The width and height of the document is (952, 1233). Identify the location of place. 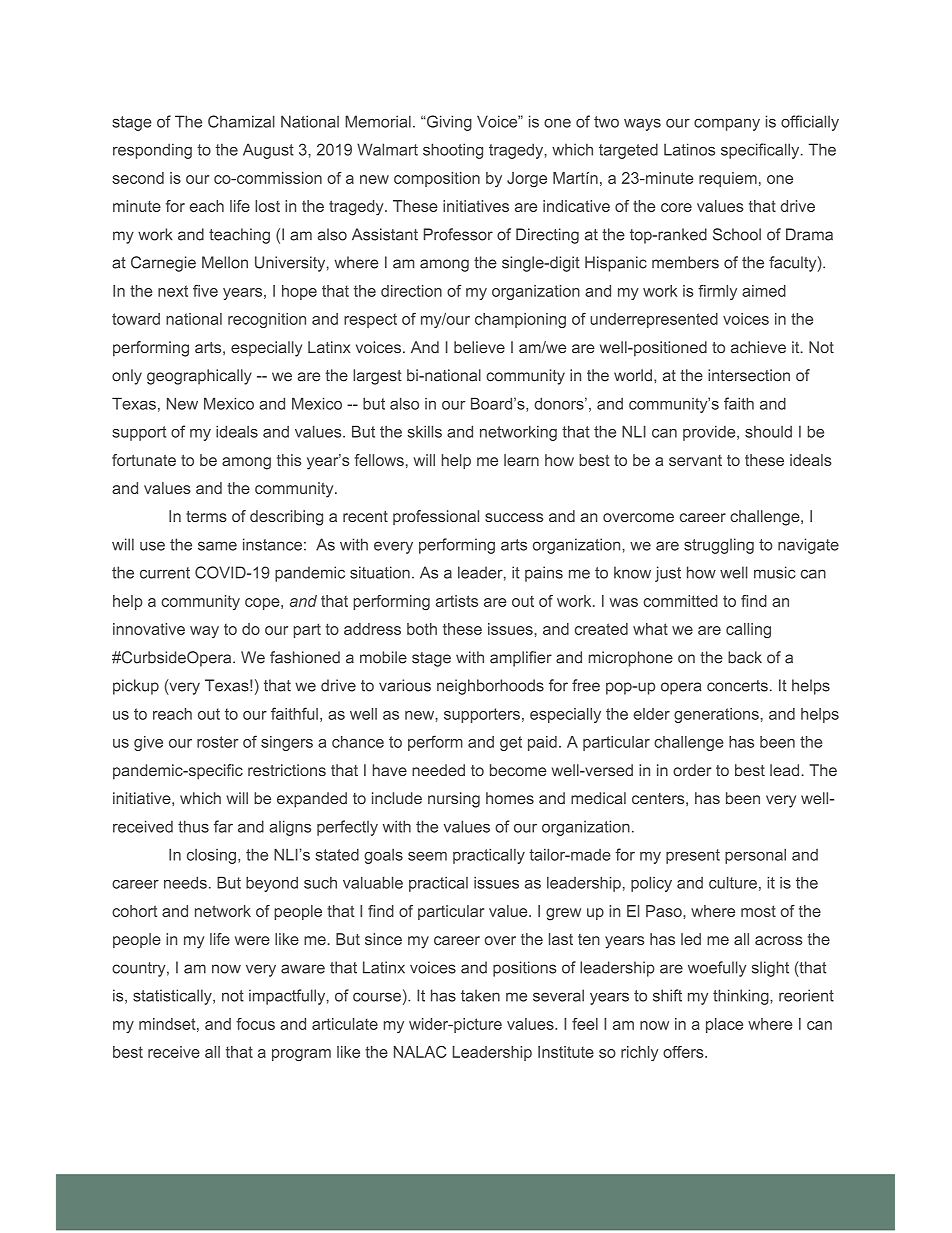
(724, 1025).
